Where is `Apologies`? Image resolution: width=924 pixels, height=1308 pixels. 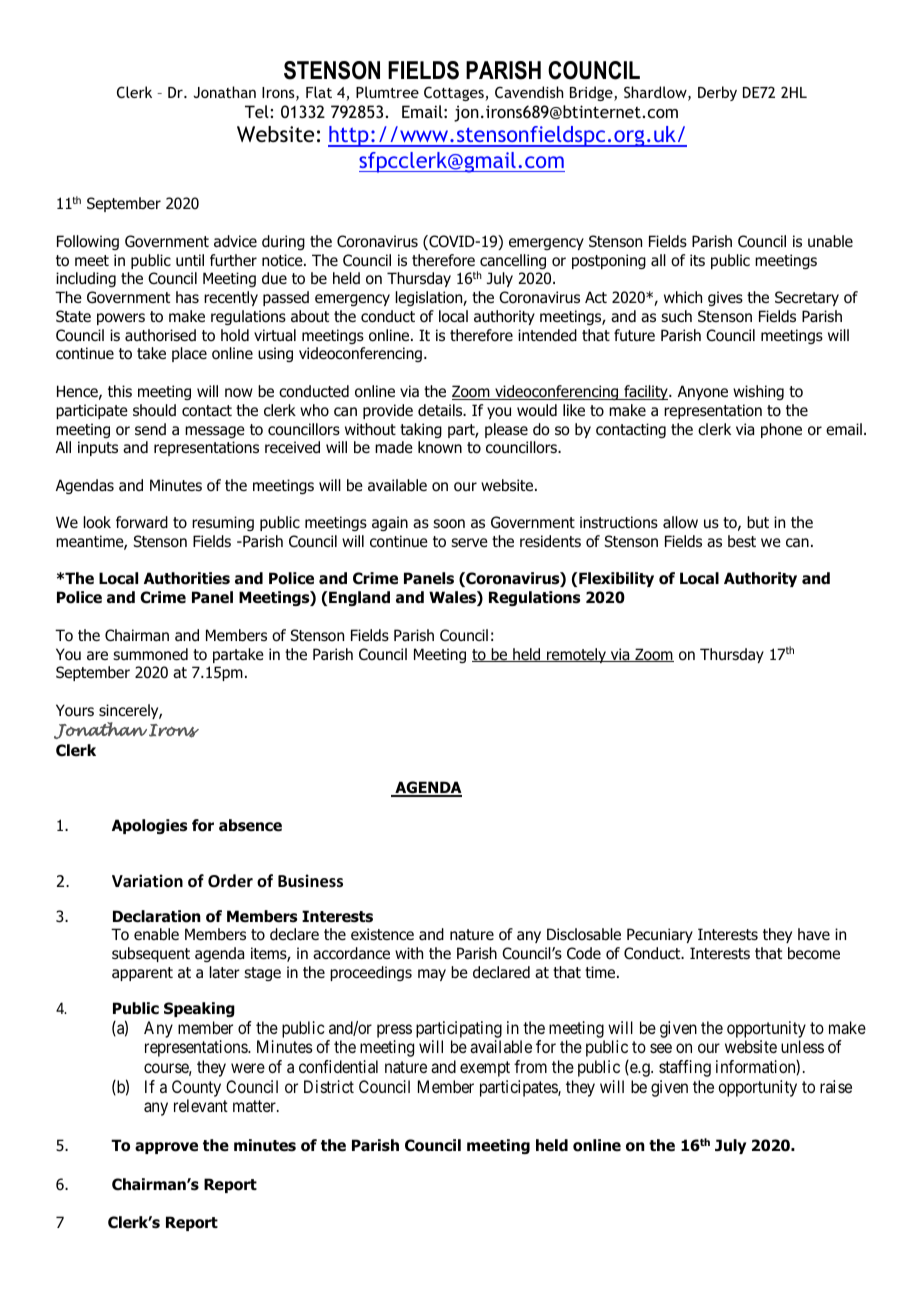
Apologies is located at coordinates (149, 826).
